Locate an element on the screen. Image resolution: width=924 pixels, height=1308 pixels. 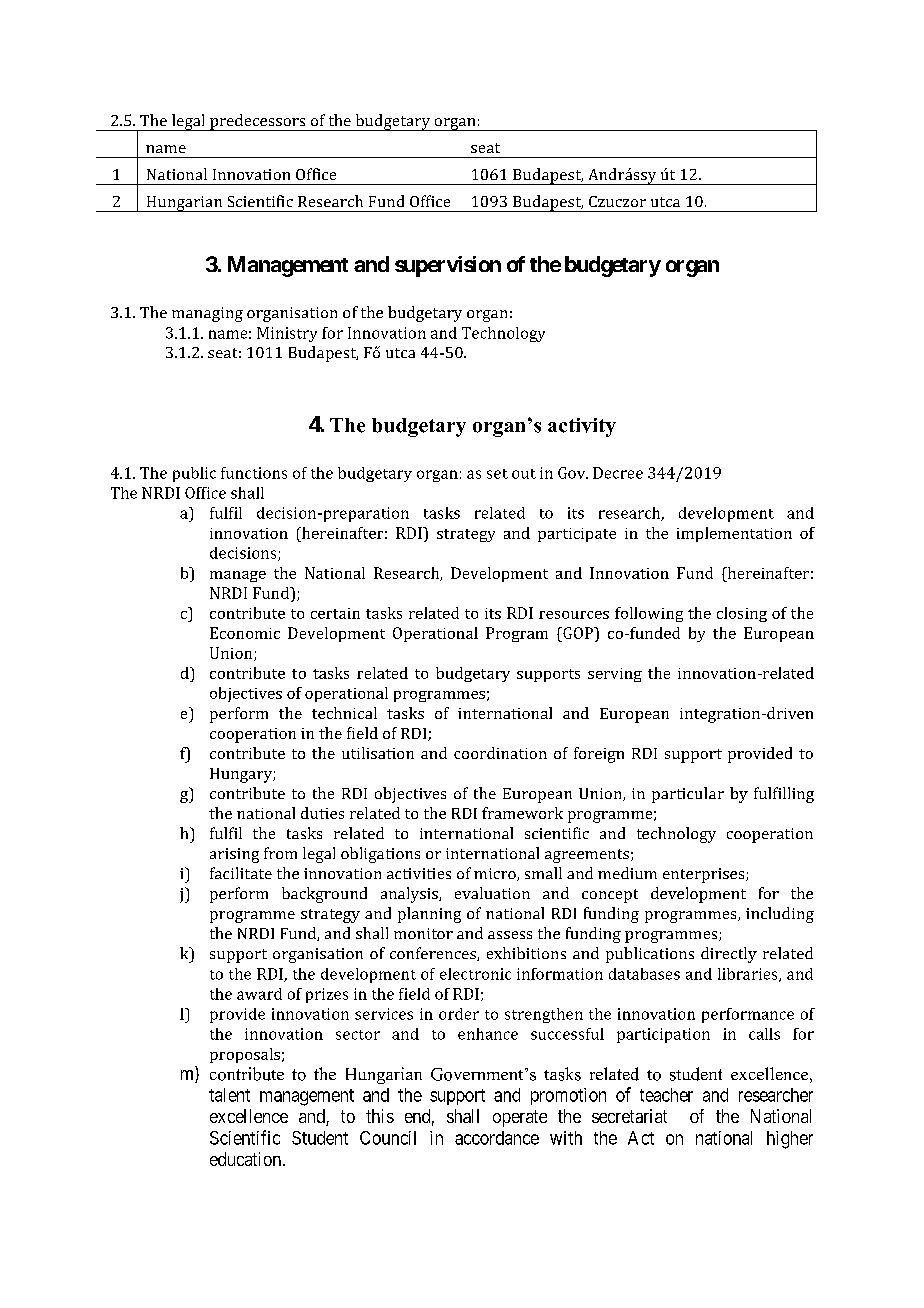
activity is located at coordinates (582, 427).
